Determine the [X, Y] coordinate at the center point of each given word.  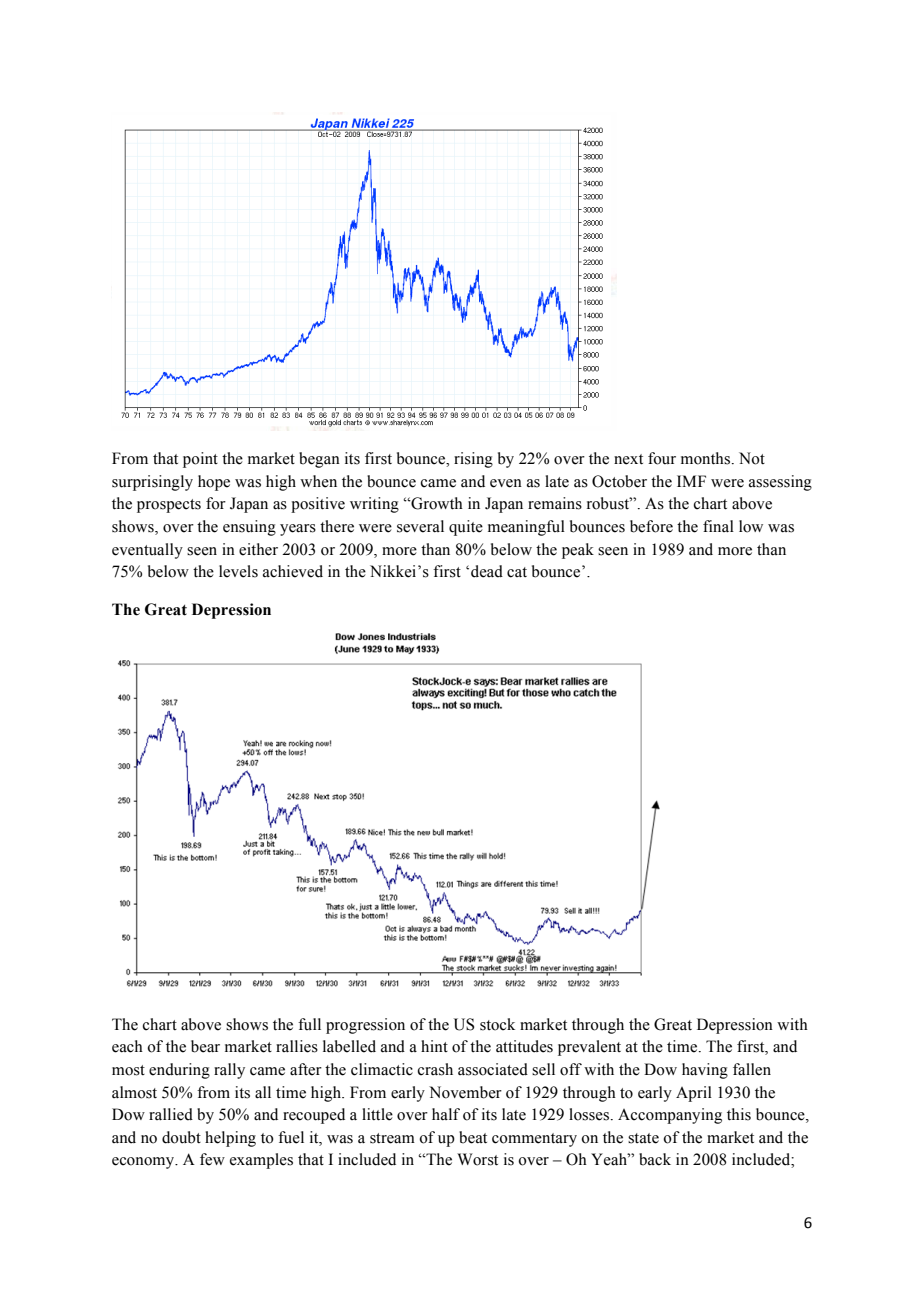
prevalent [589, 1048]
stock [497, 1024]
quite [466, 528]
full [309, 1024]
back [655, 1159]
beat [473, 1137]
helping [230, 1139]
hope [214, 483]
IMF [691, 481]
